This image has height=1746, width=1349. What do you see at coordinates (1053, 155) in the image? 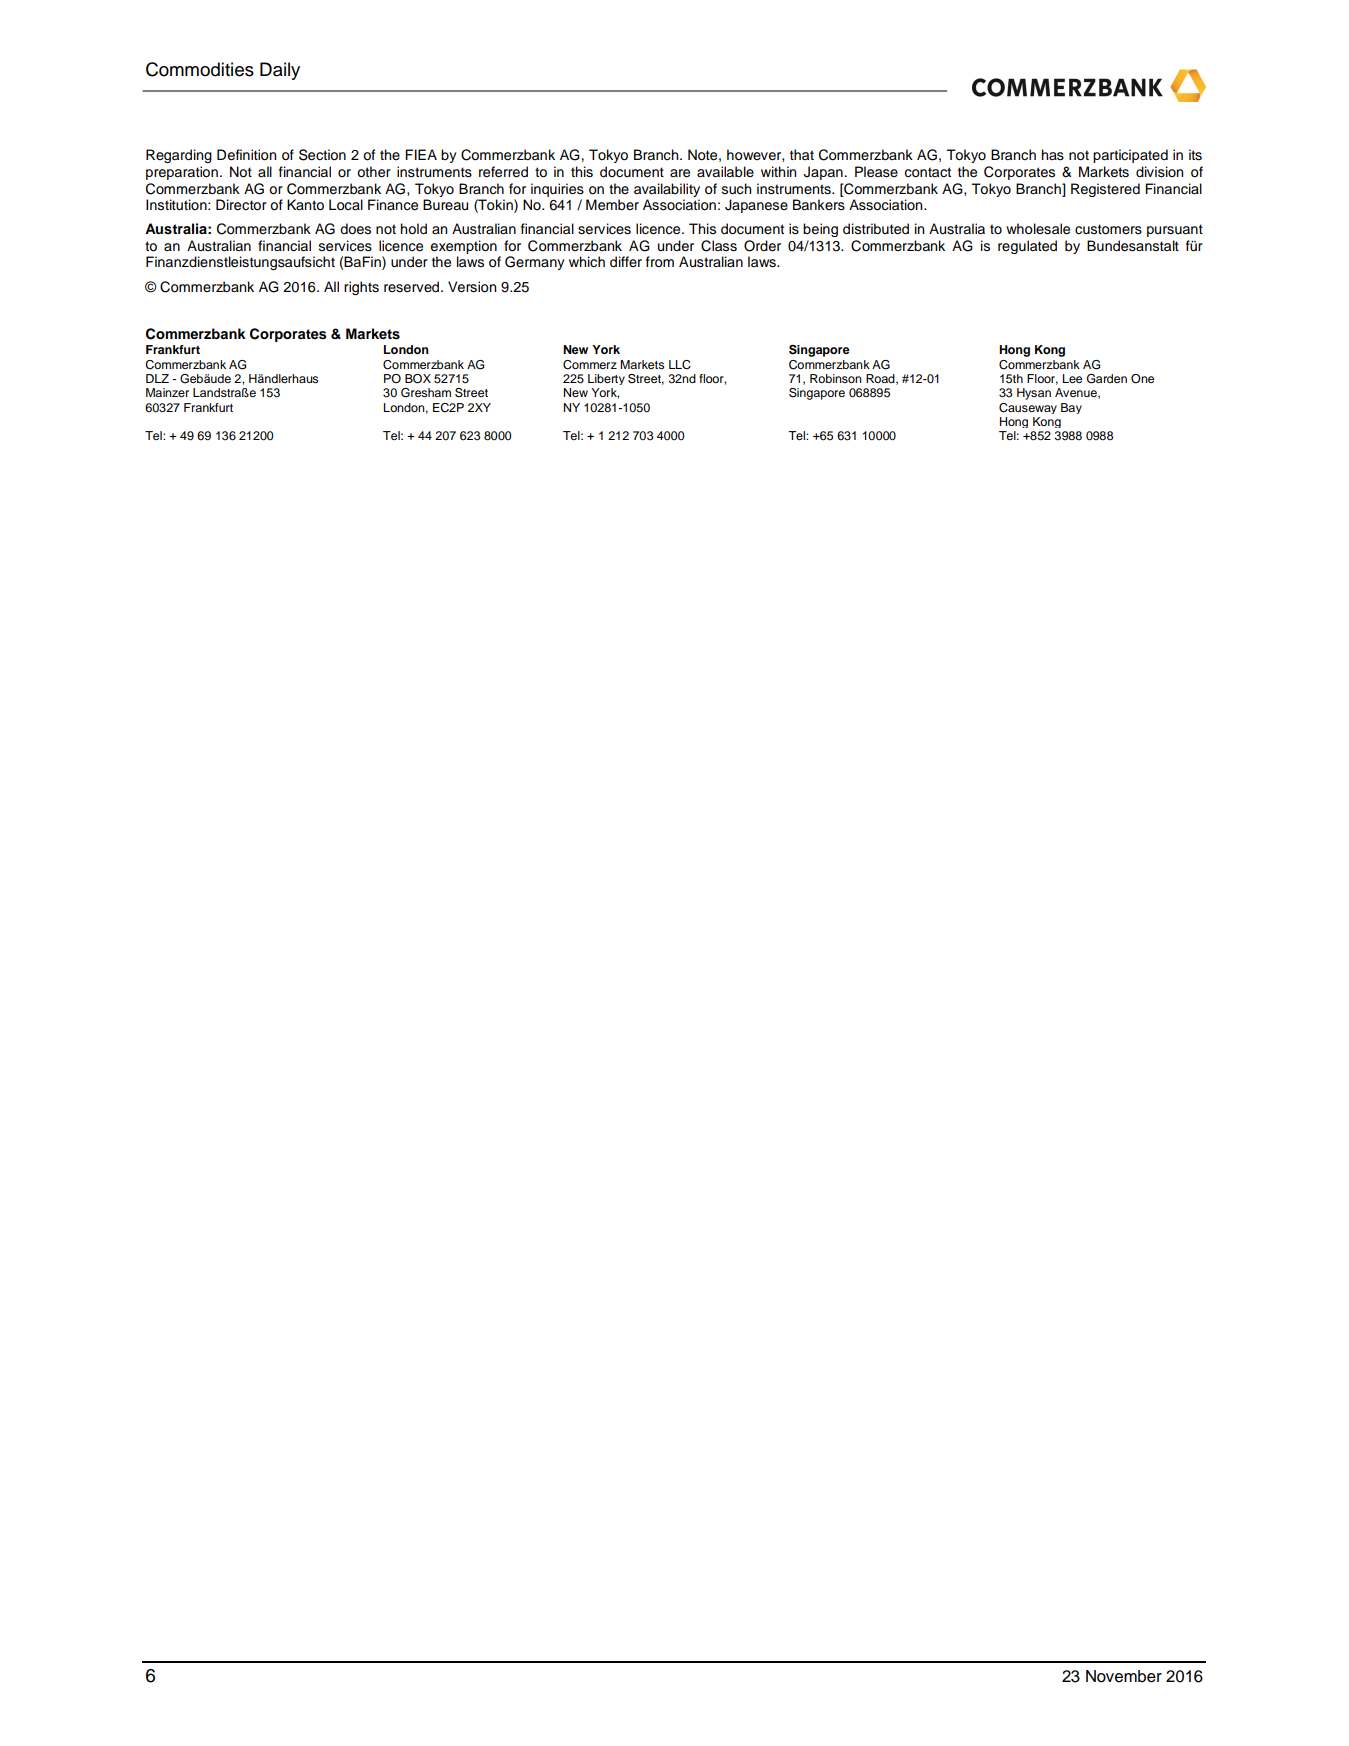
I see `has` at bounding box center [1053, 155].
